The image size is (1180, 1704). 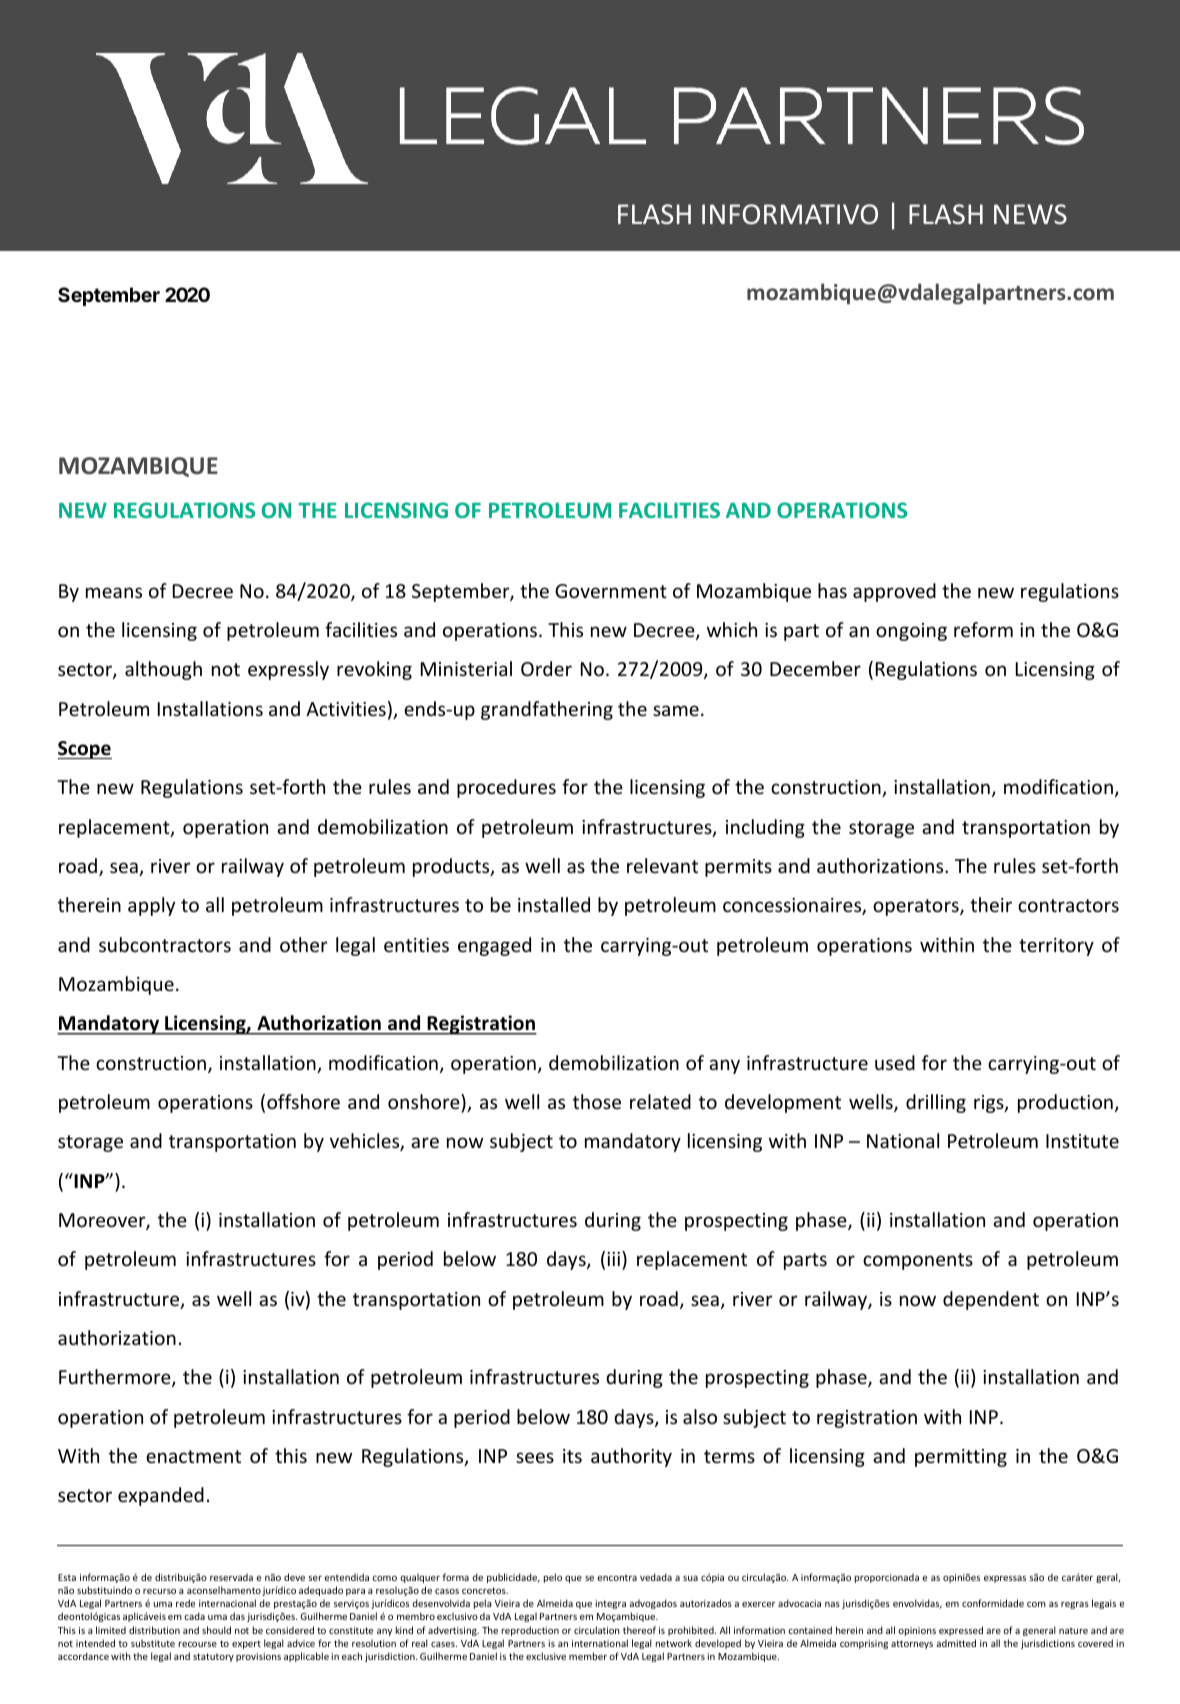 I want to click on approved, so click(x=894, y=592).
